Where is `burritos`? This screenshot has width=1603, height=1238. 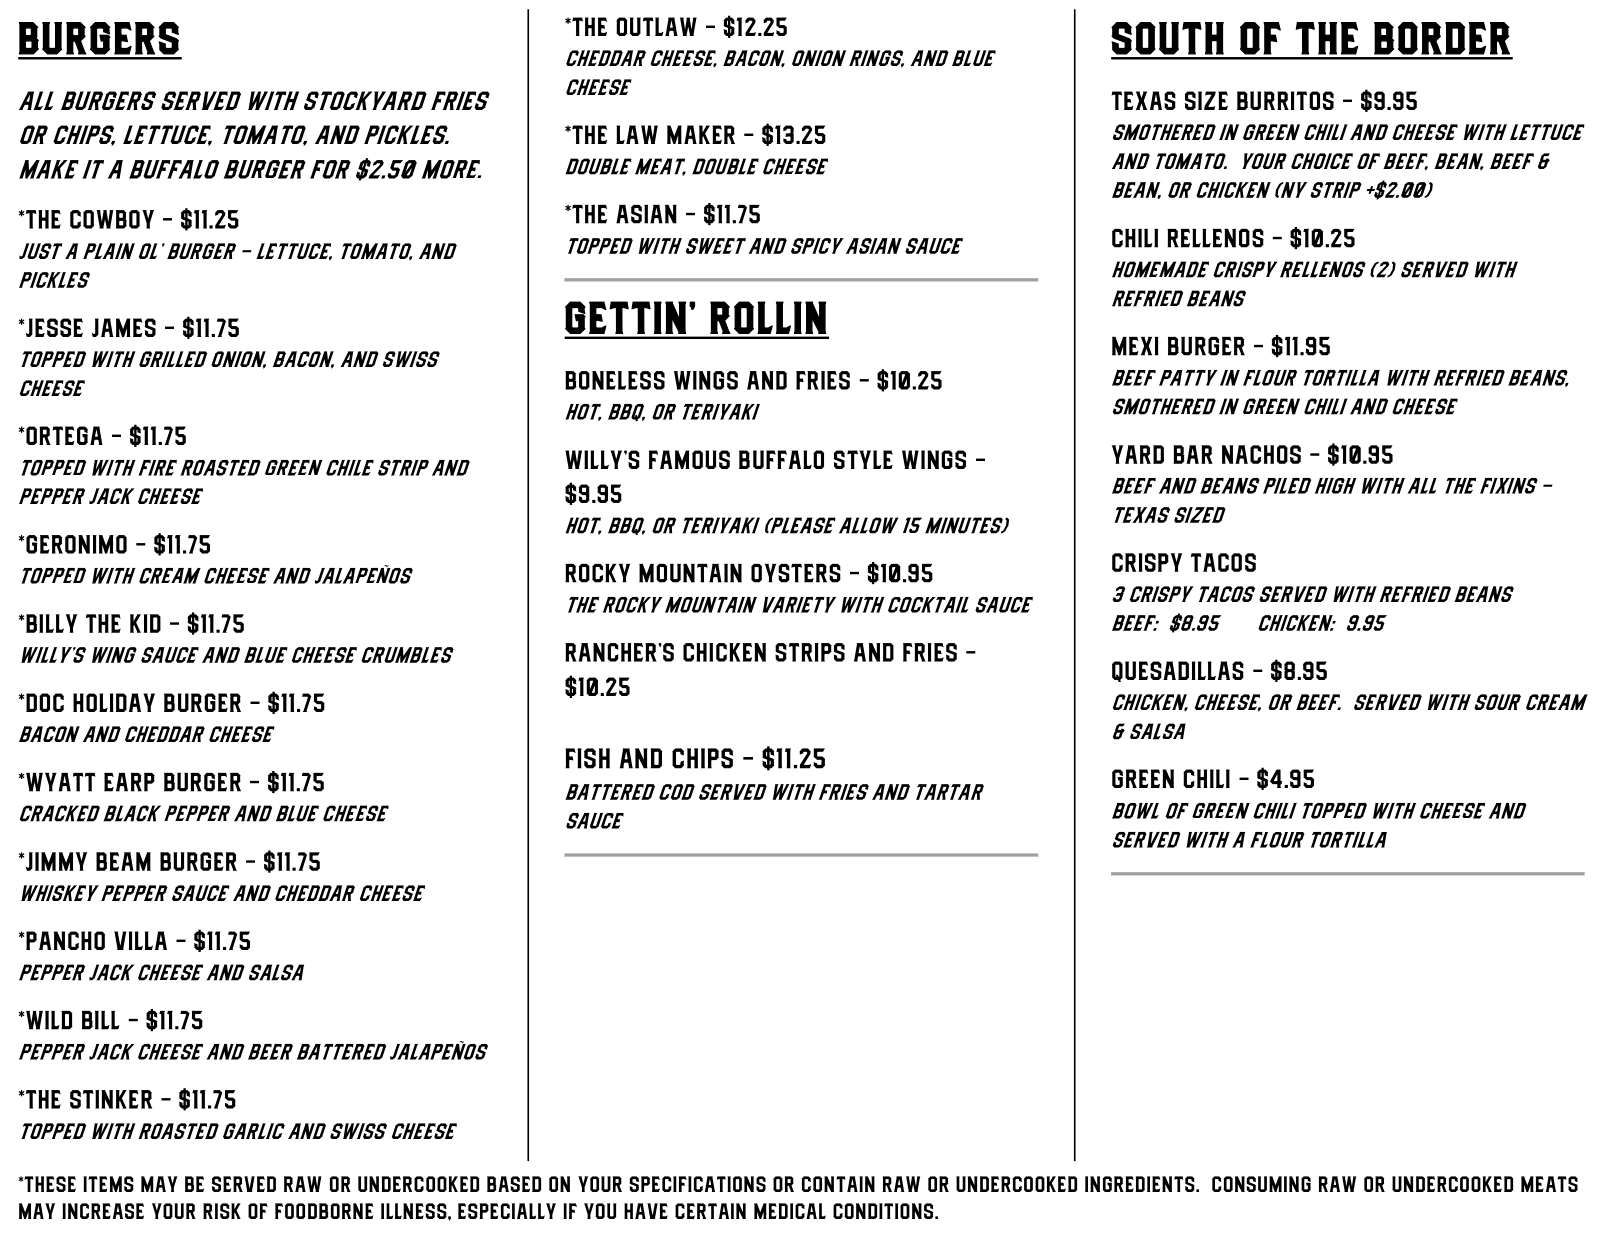 burritos is located at coordinates (1285, 100).
